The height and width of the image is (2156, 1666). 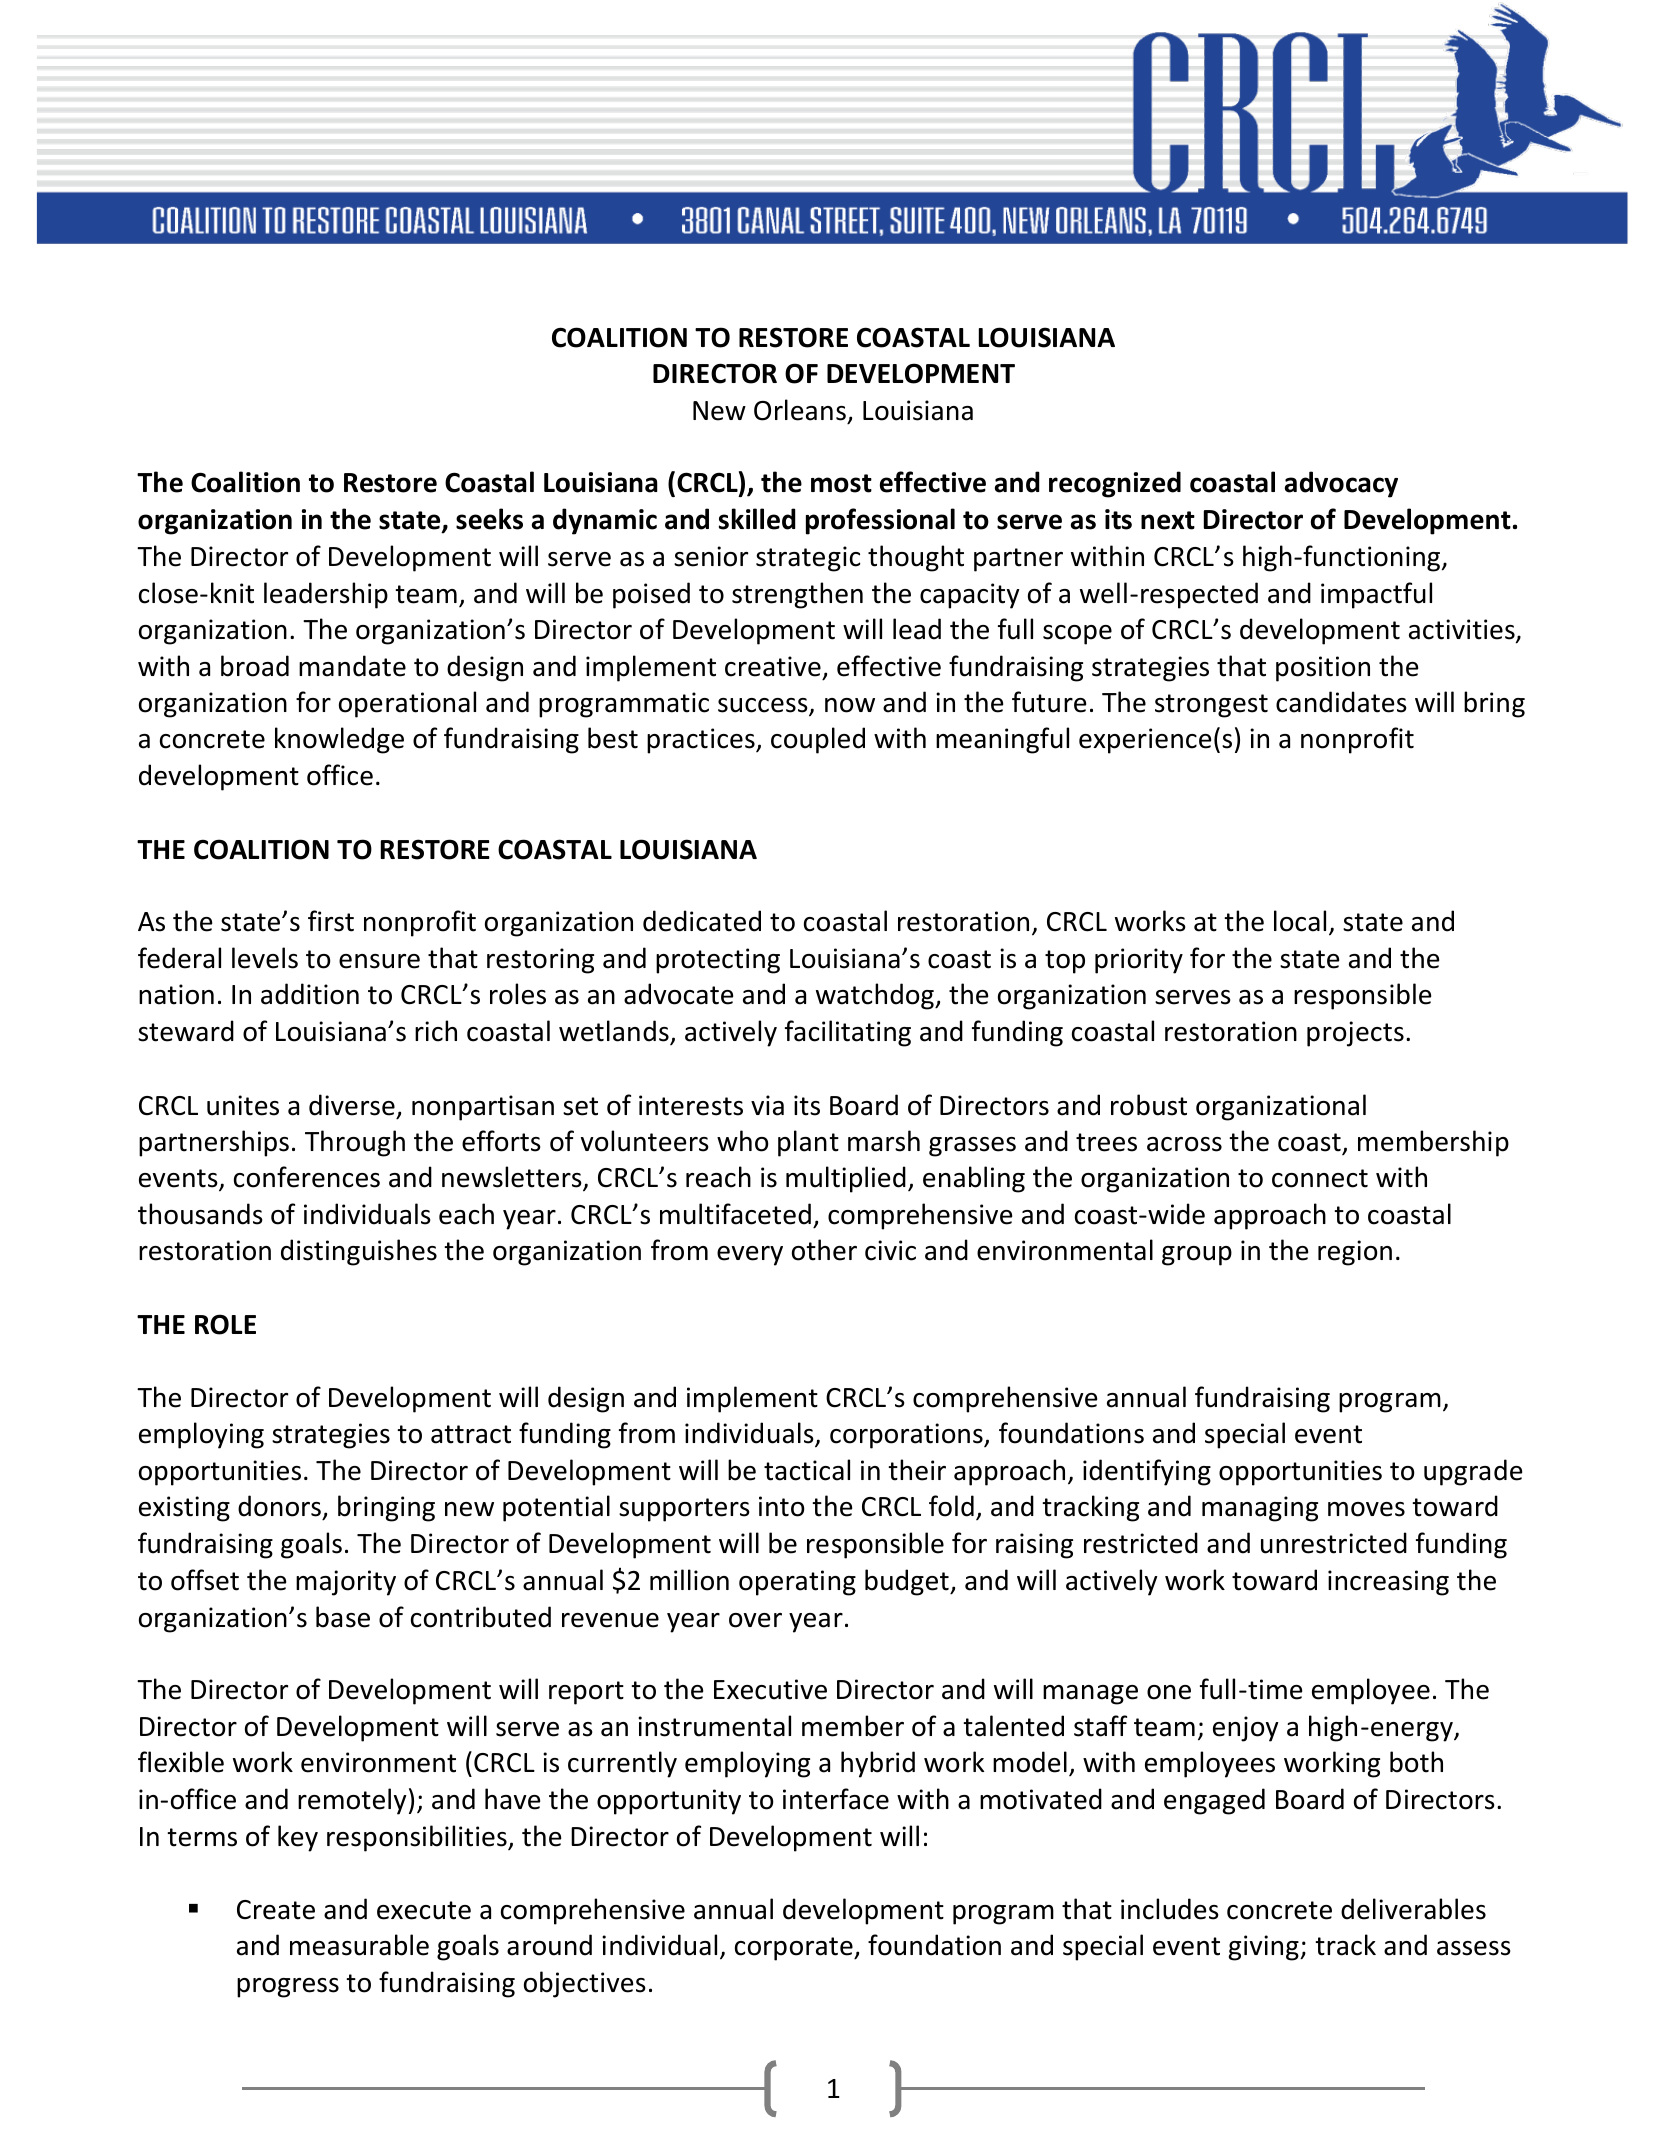 What do you see at coordinates (359, 1945) in the image?
I see `measurable` at bounding box center [359, 1945].
